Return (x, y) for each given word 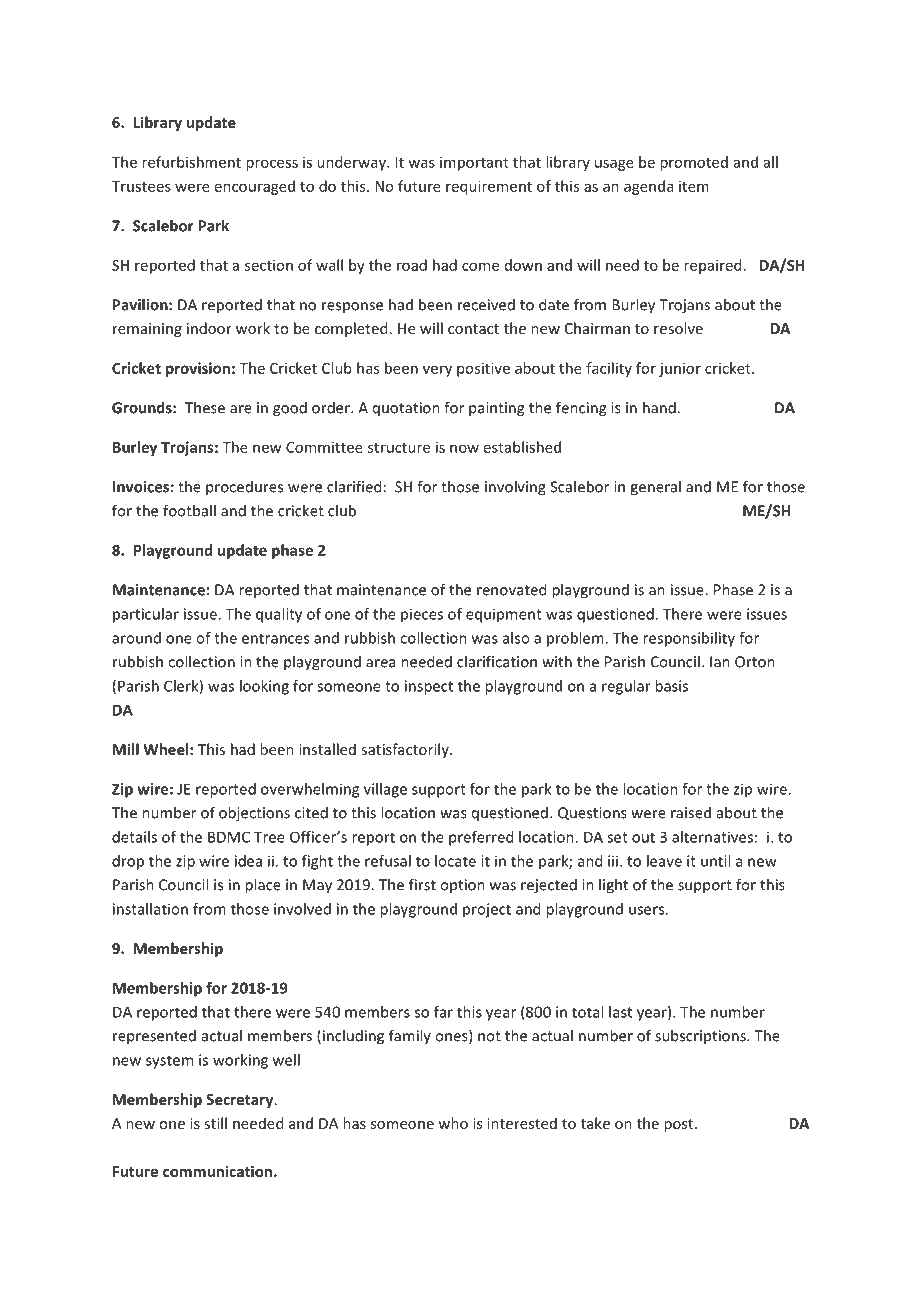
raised (691, 812)
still (215, 1123)
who (453, 1123)
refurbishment (191, 162)
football (189, 510)
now (464, 448)
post (680, 1125)
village (385, 790)
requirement (489, 187)
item (694, 186)
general (655, 488)
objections (254, 814)
